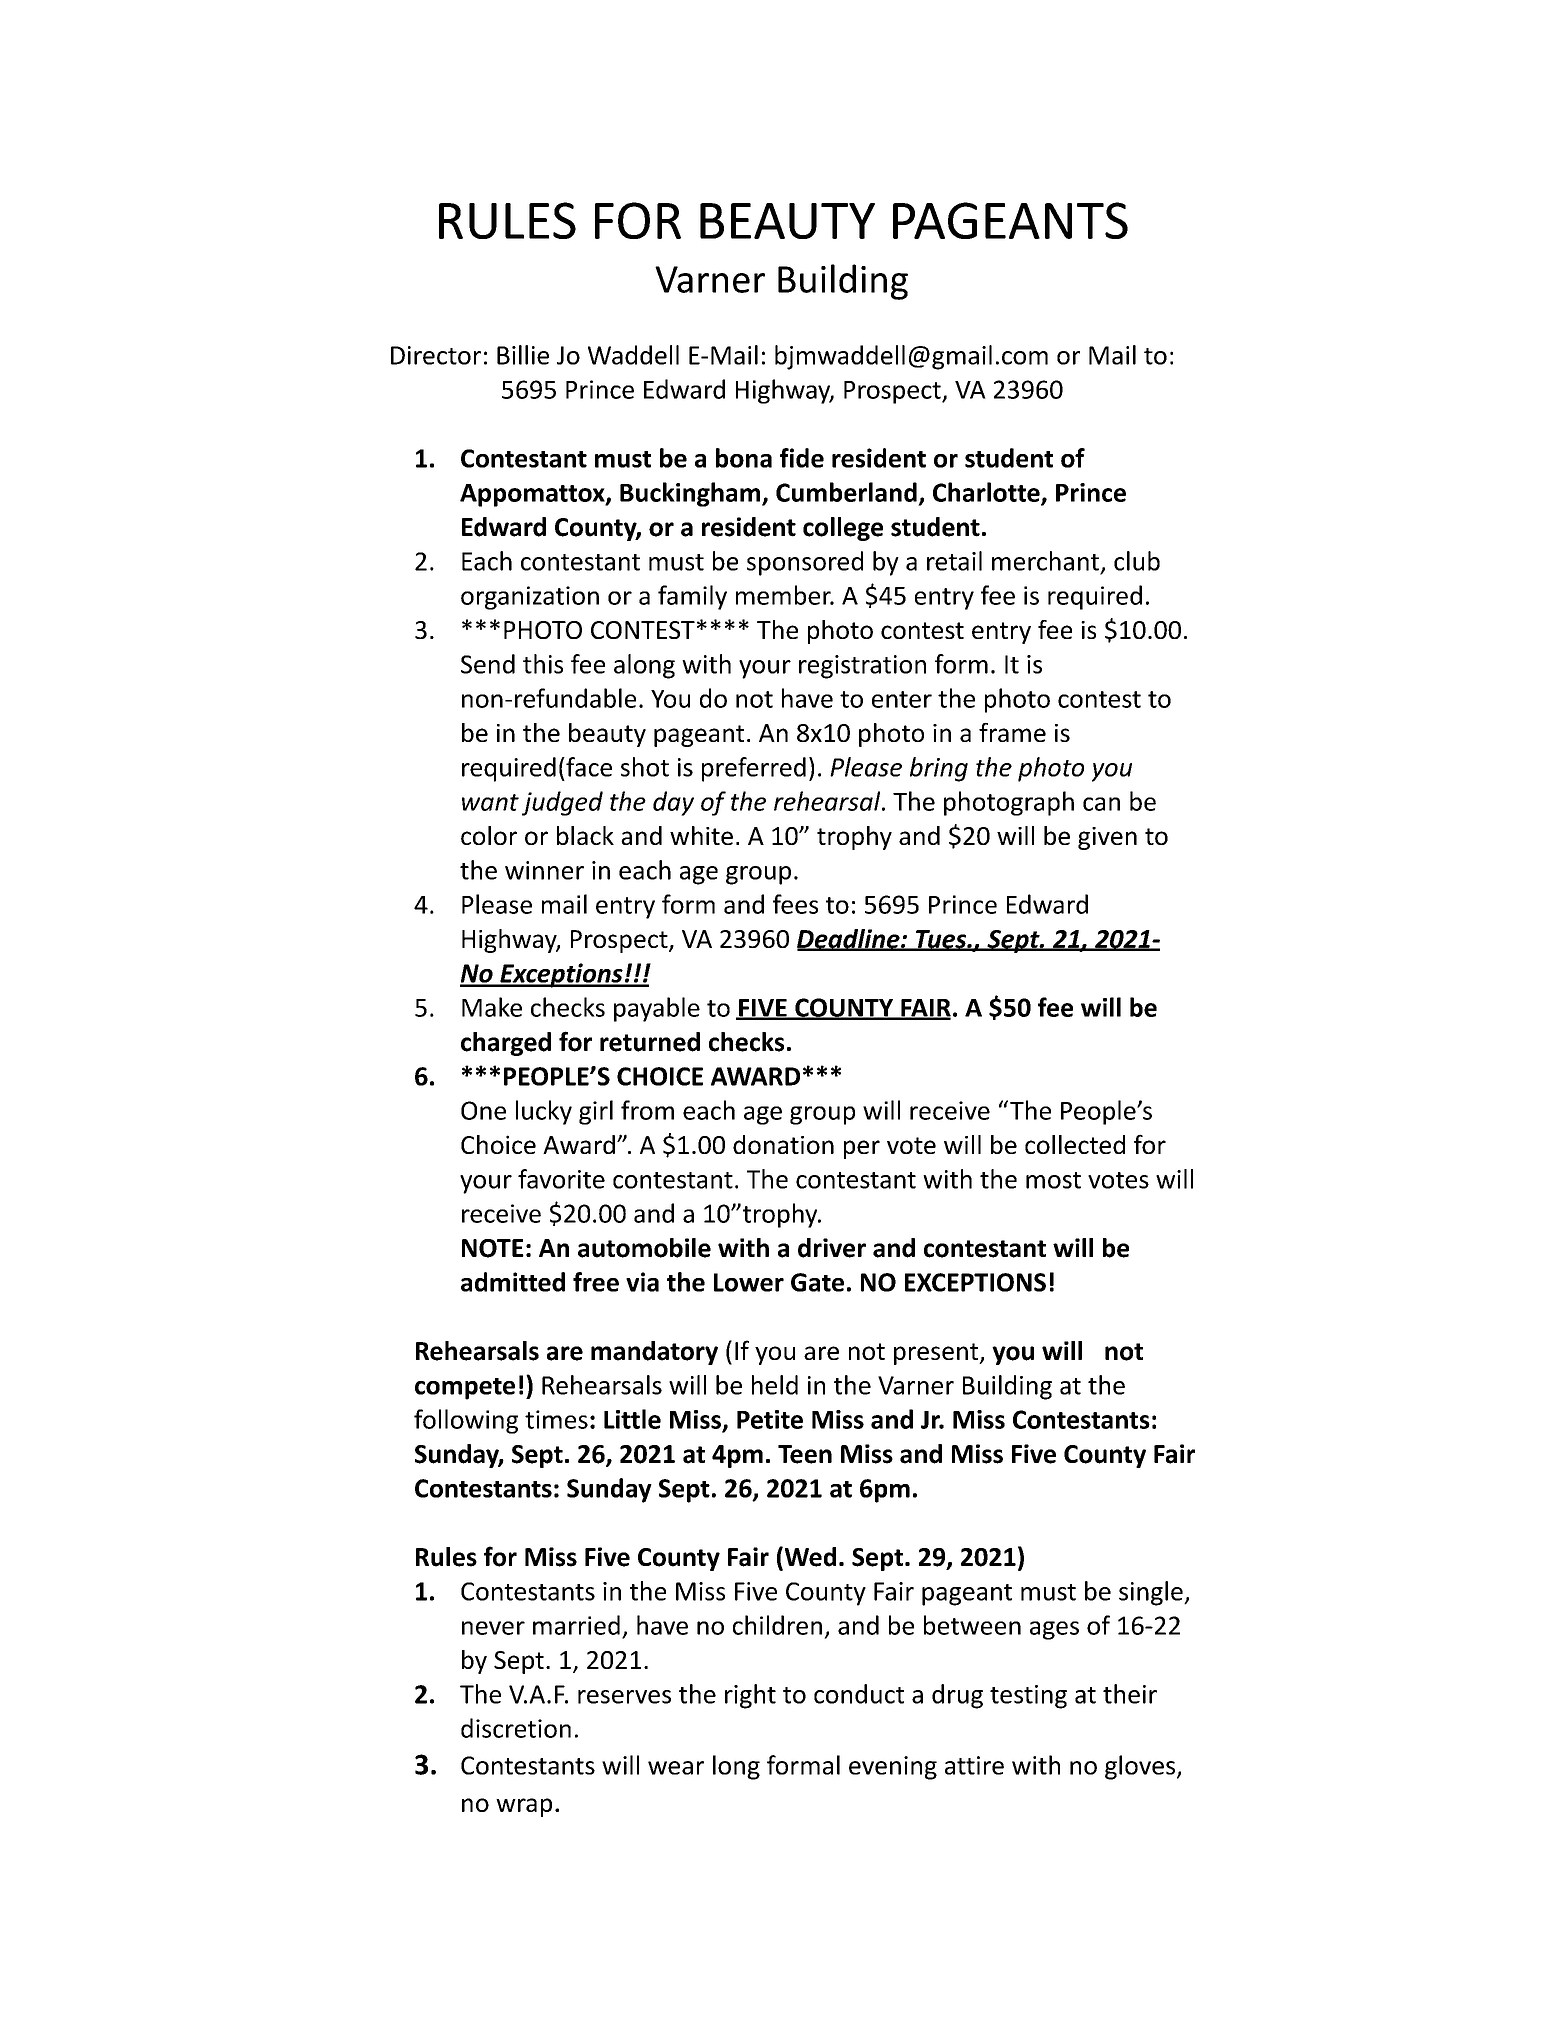  Describe the element at coordinates (770, 1419) in the screenshot. I see `Petite` at that location.
